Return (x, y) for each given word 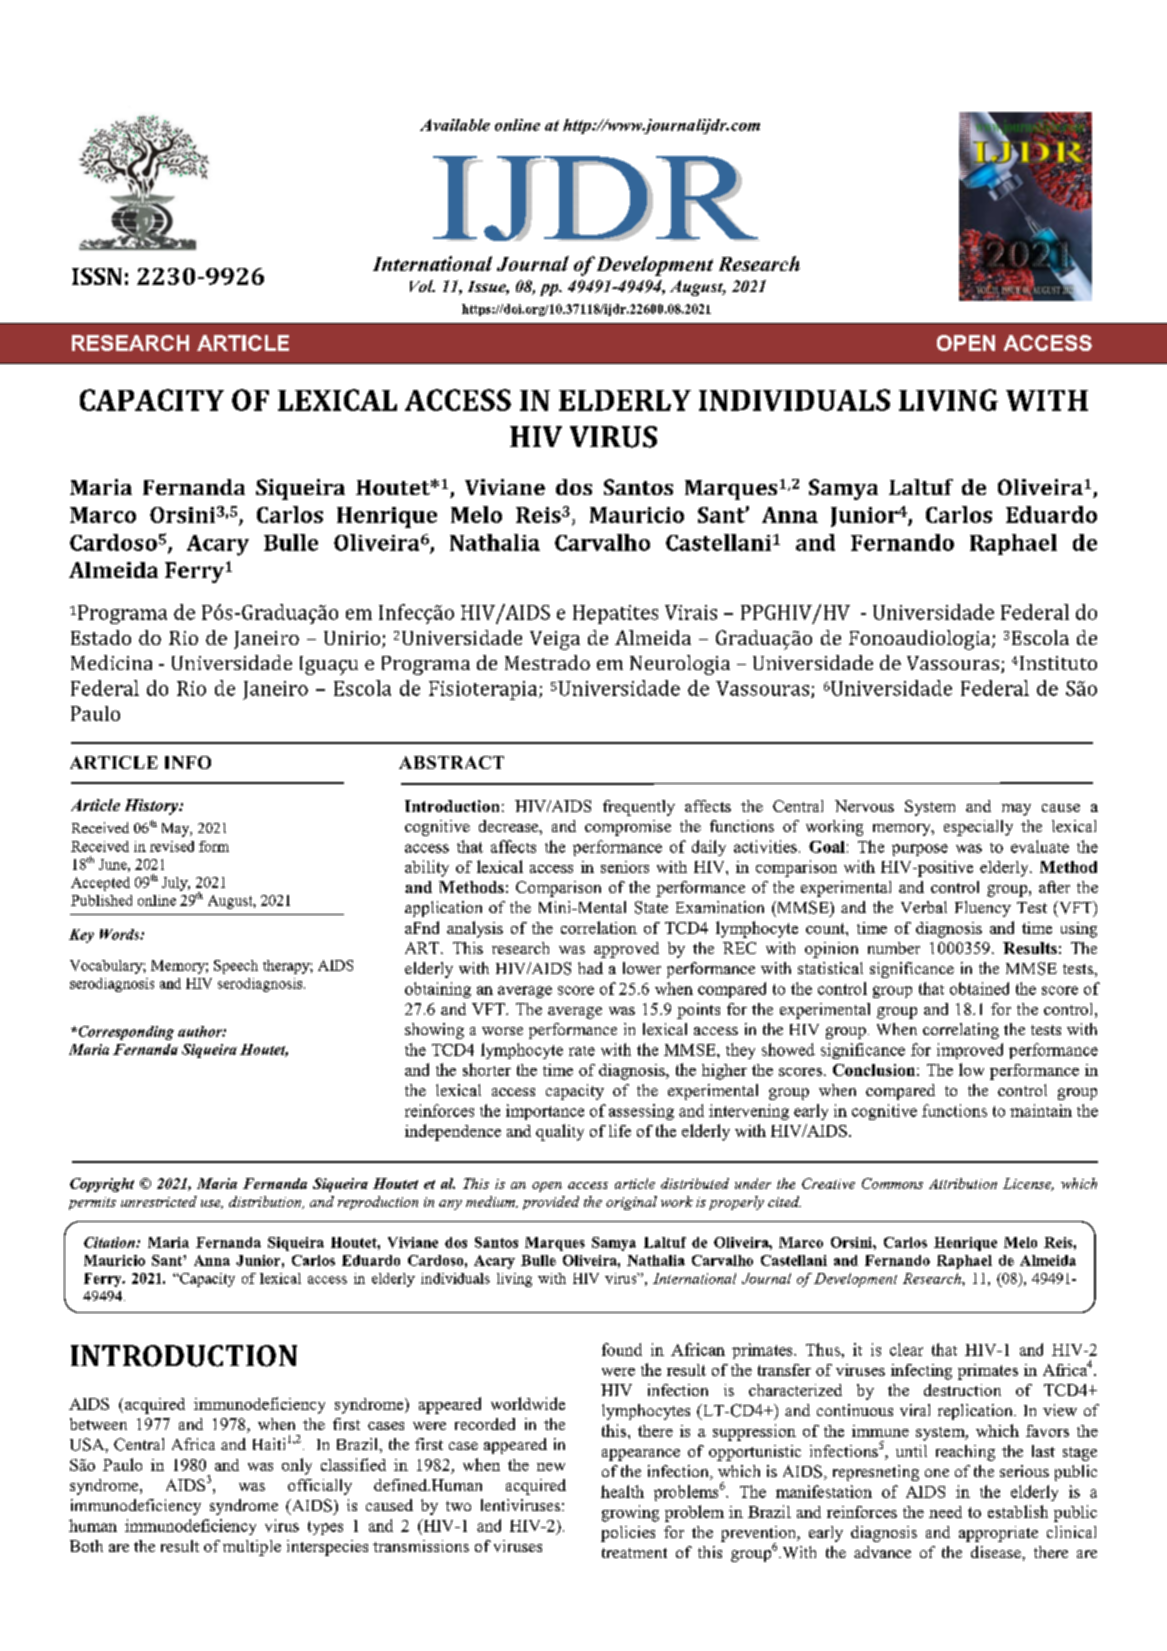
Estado (101, 637)
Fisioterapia (484, 690)
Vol (422, 286)
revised (172, 846)
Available (455, 125)
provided (551, 1203)
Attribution (963, 1183)
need (945, 1512)
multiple (252, 1548)
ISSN (97, 276)
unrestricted (159, 1201)
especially (978, 828)
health (622, 1491)
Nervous (864, 806)
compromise (628, 828)
